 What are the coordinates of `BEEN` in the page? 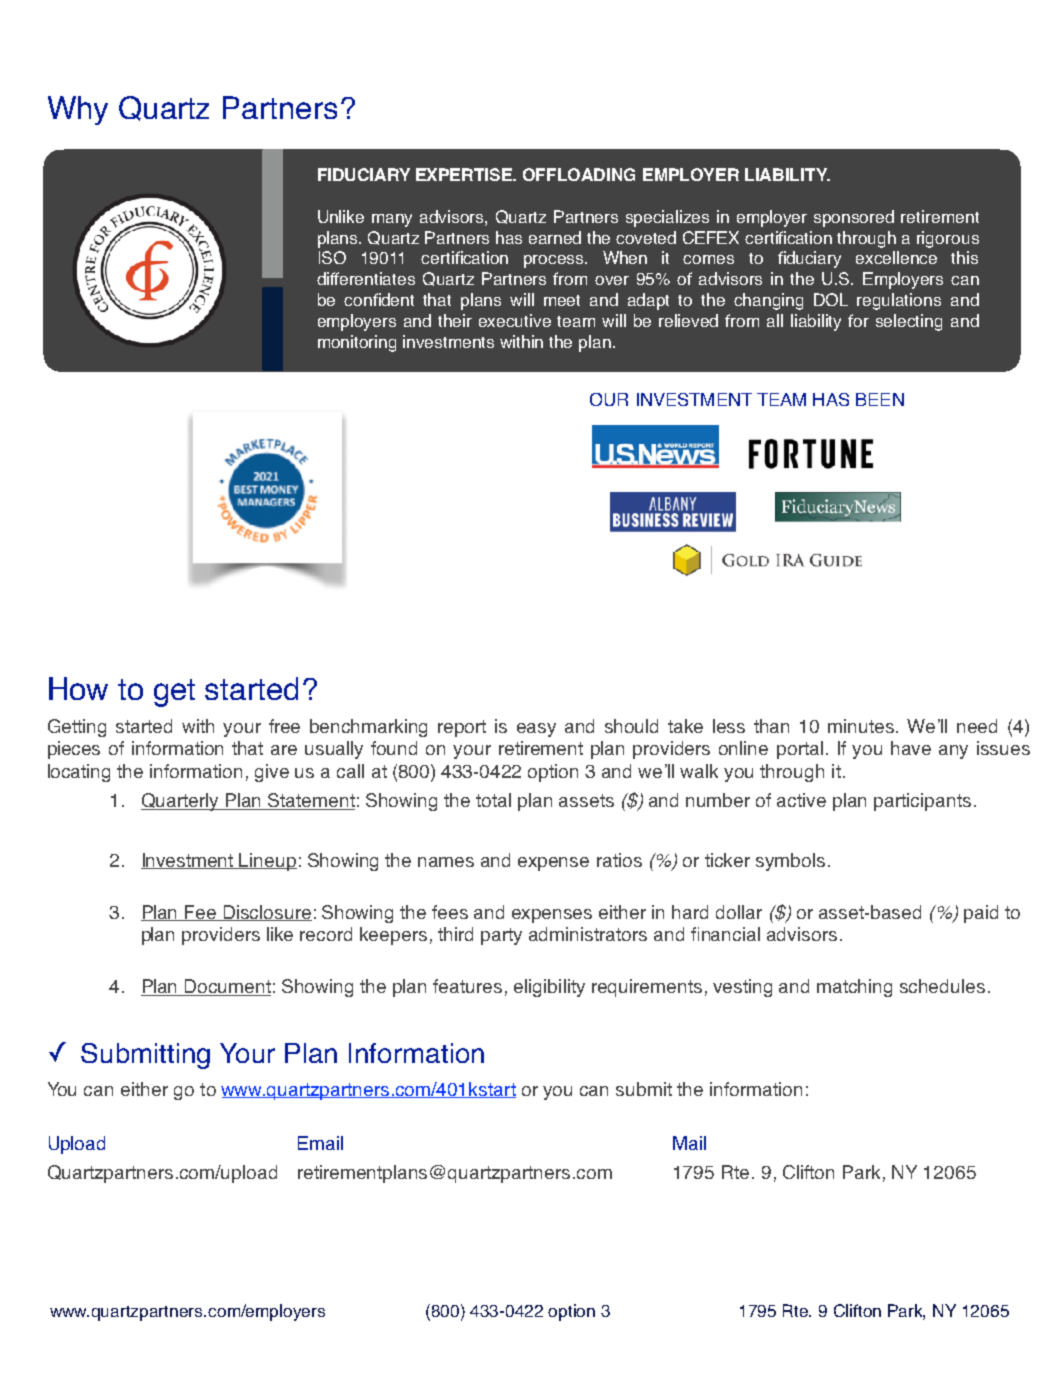 It's located at (880, 399).
